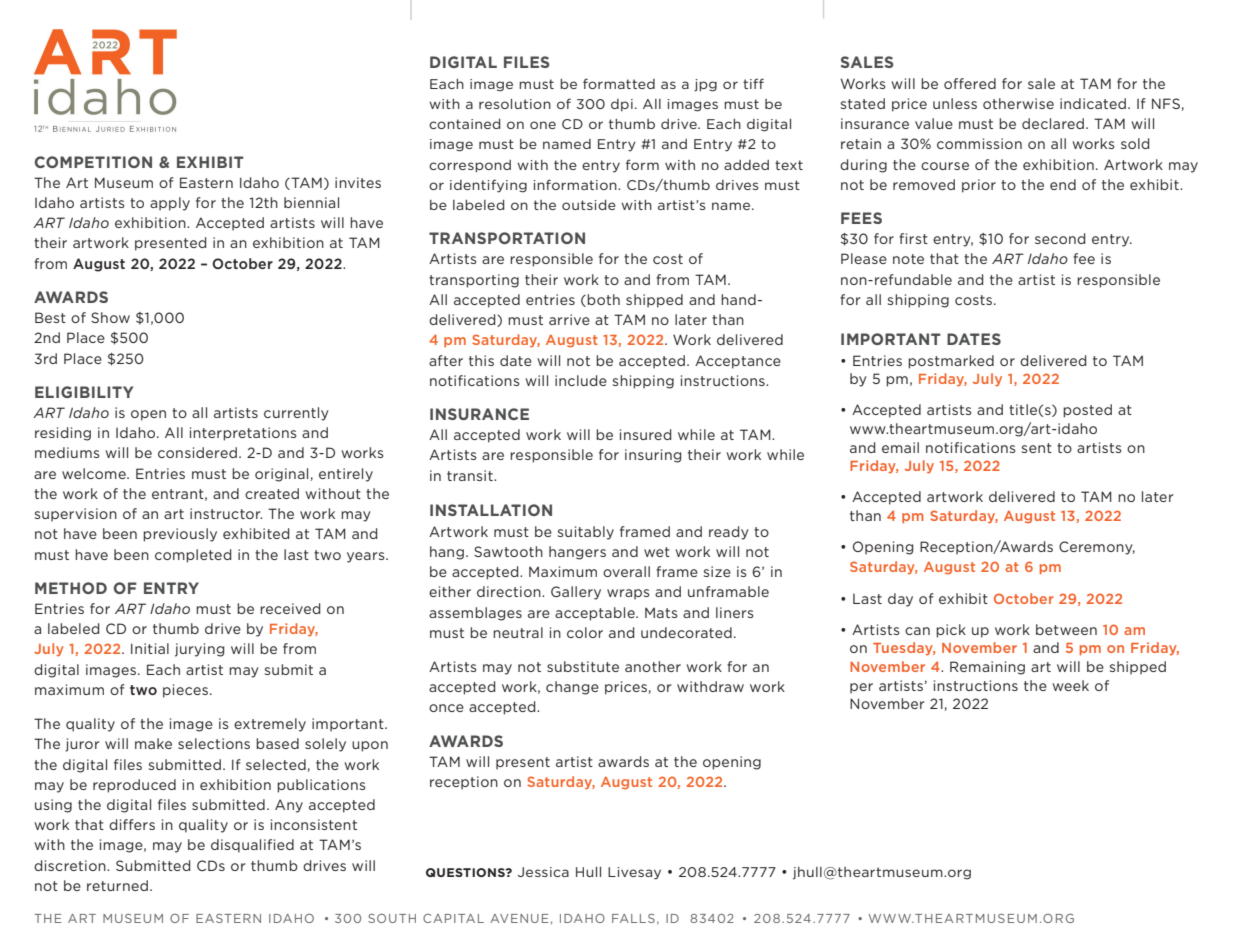  What do you see at coordinates (1018, 103) in the page?
I see `otherwise` at bounding box center [1018, 103].
